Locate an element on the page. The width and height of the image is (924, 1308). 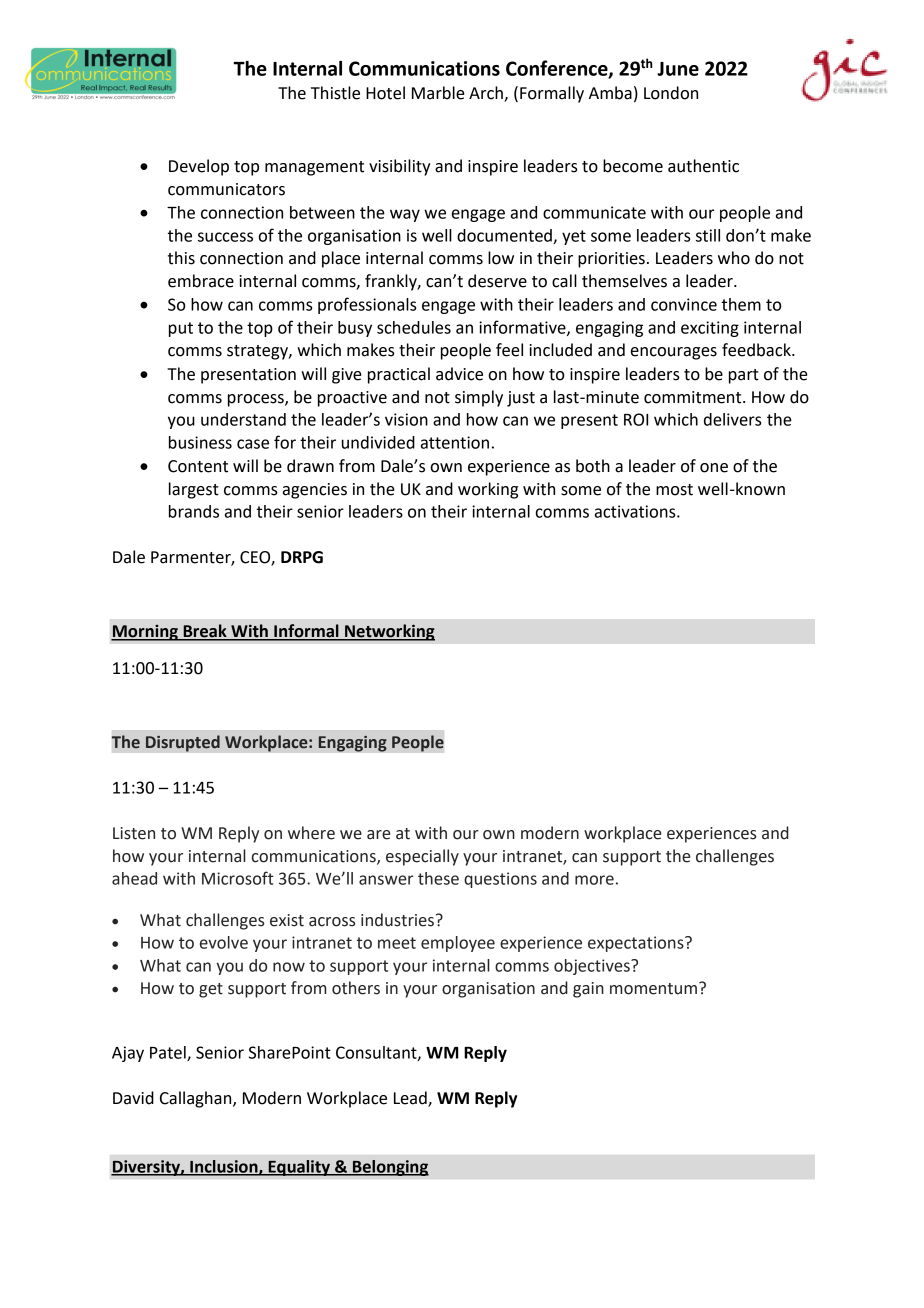
especially is located at coordinates (422, 857).
